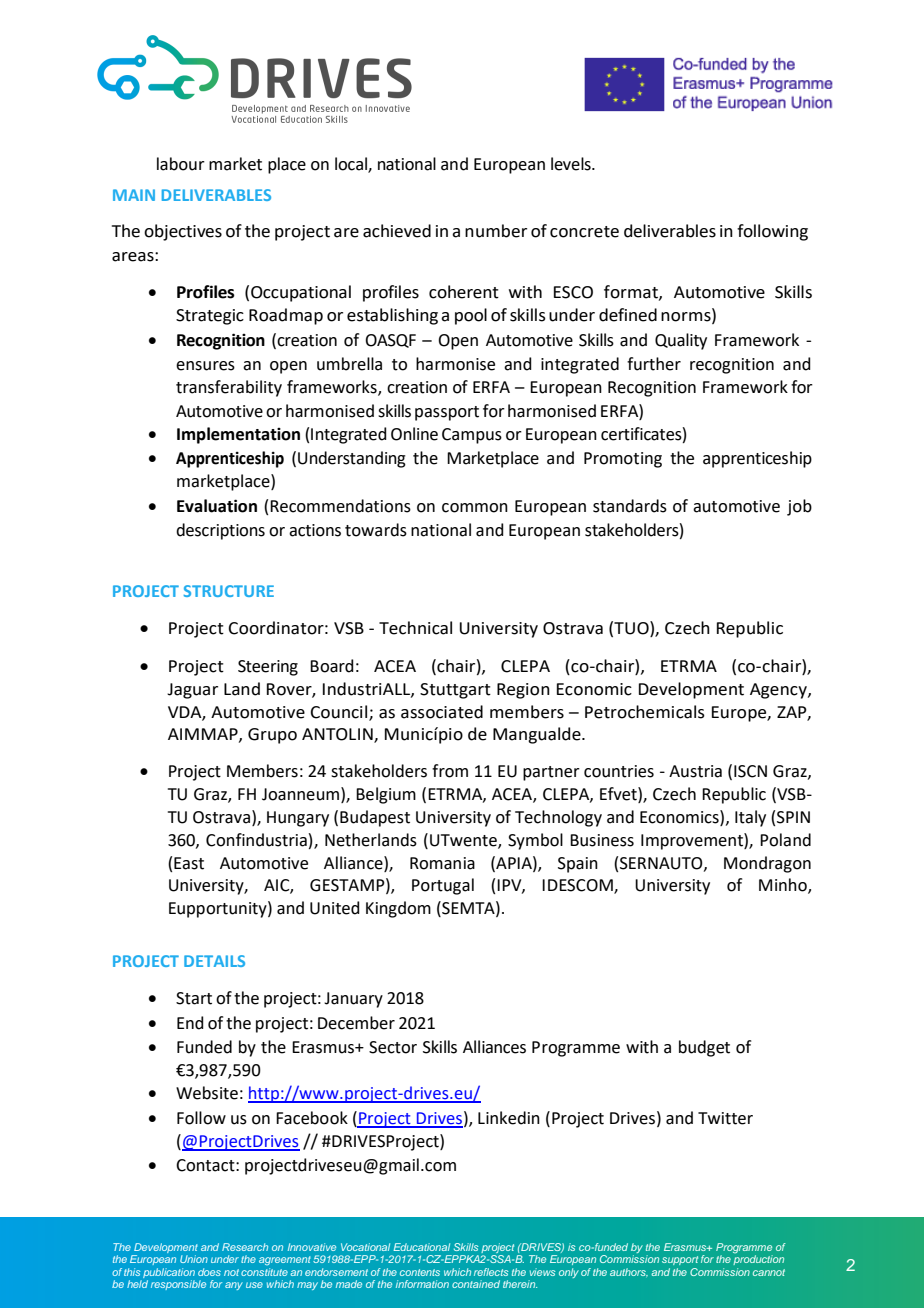  I want to click on Grupo, so click(272, 736).
